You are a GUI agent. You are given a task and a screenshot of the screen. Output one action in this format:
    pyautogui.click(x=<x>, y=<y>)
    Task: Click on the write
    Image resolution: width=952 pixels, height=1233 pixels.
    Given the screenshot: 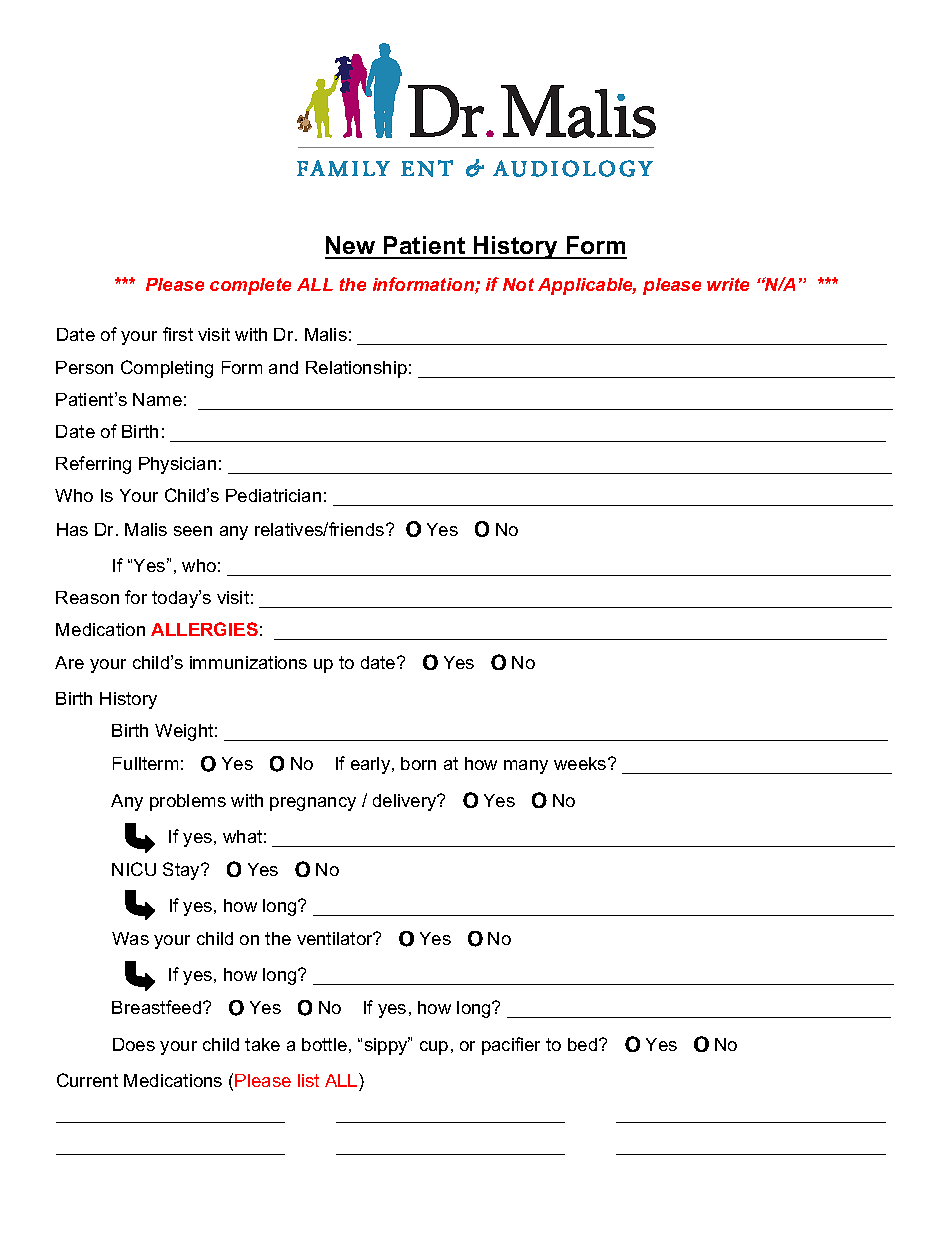 What is the action you would take?
    pyautogui.click(x=728, y=284)
